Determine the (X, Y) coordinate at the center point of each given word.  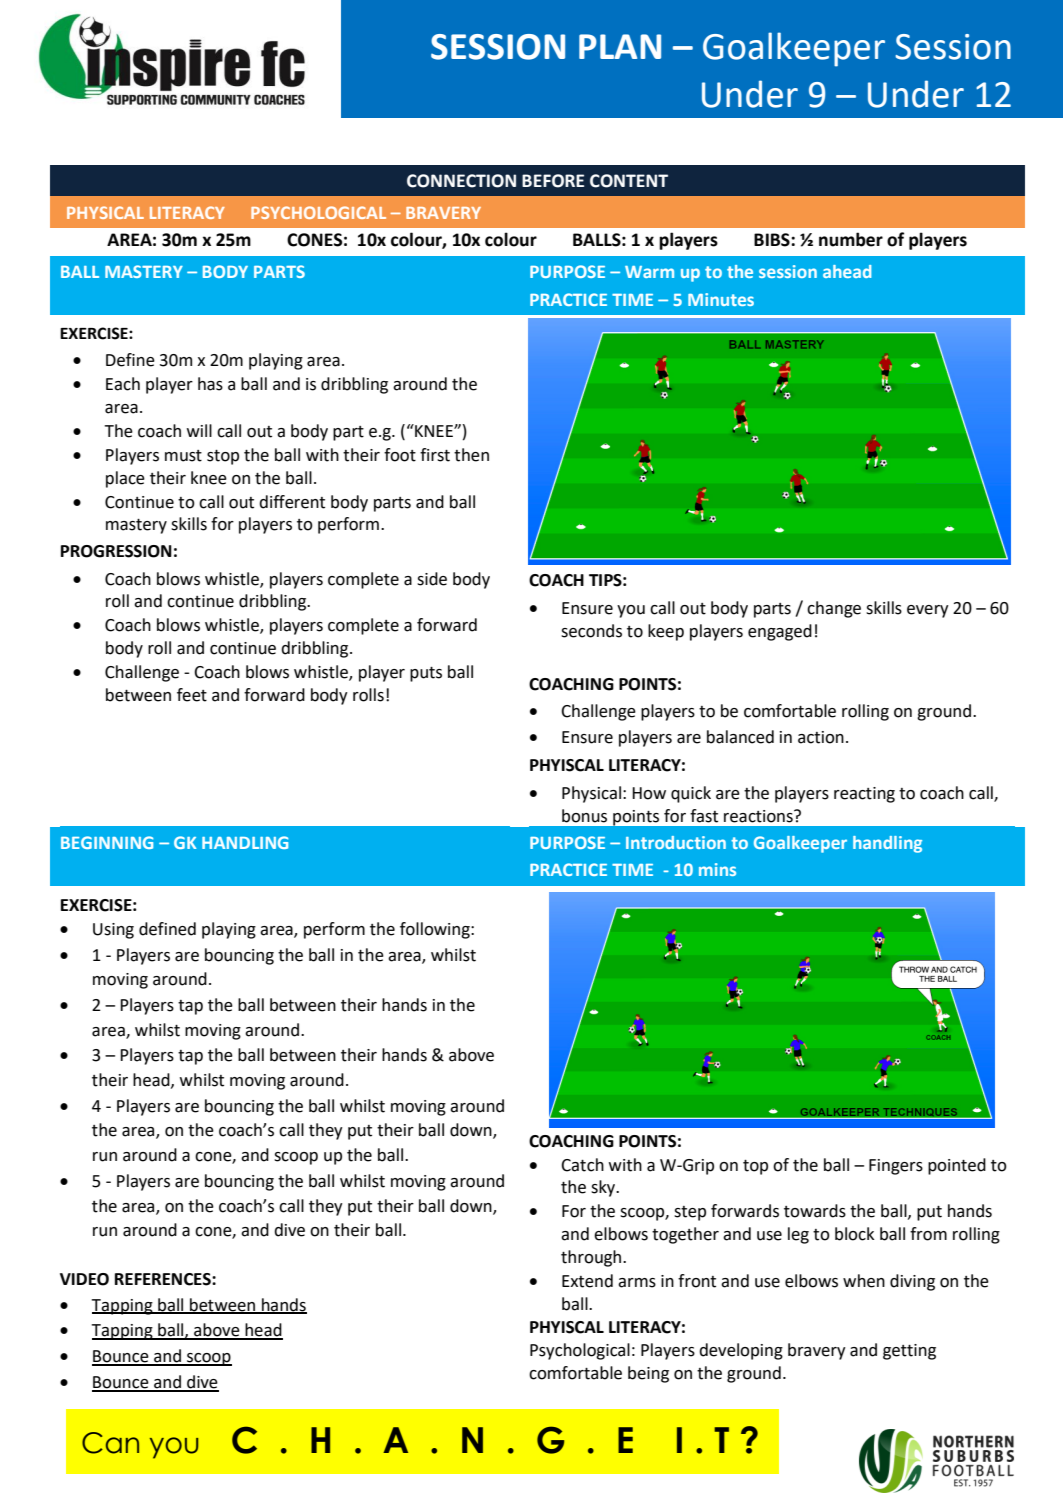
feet (192, 695)
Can (110, 1443)
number (851, 239)
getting (909, 1352)
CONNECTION (461, 181)
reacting (864, 795)
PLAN (620, 46)
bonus (584, 816)
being (648, 1374)
